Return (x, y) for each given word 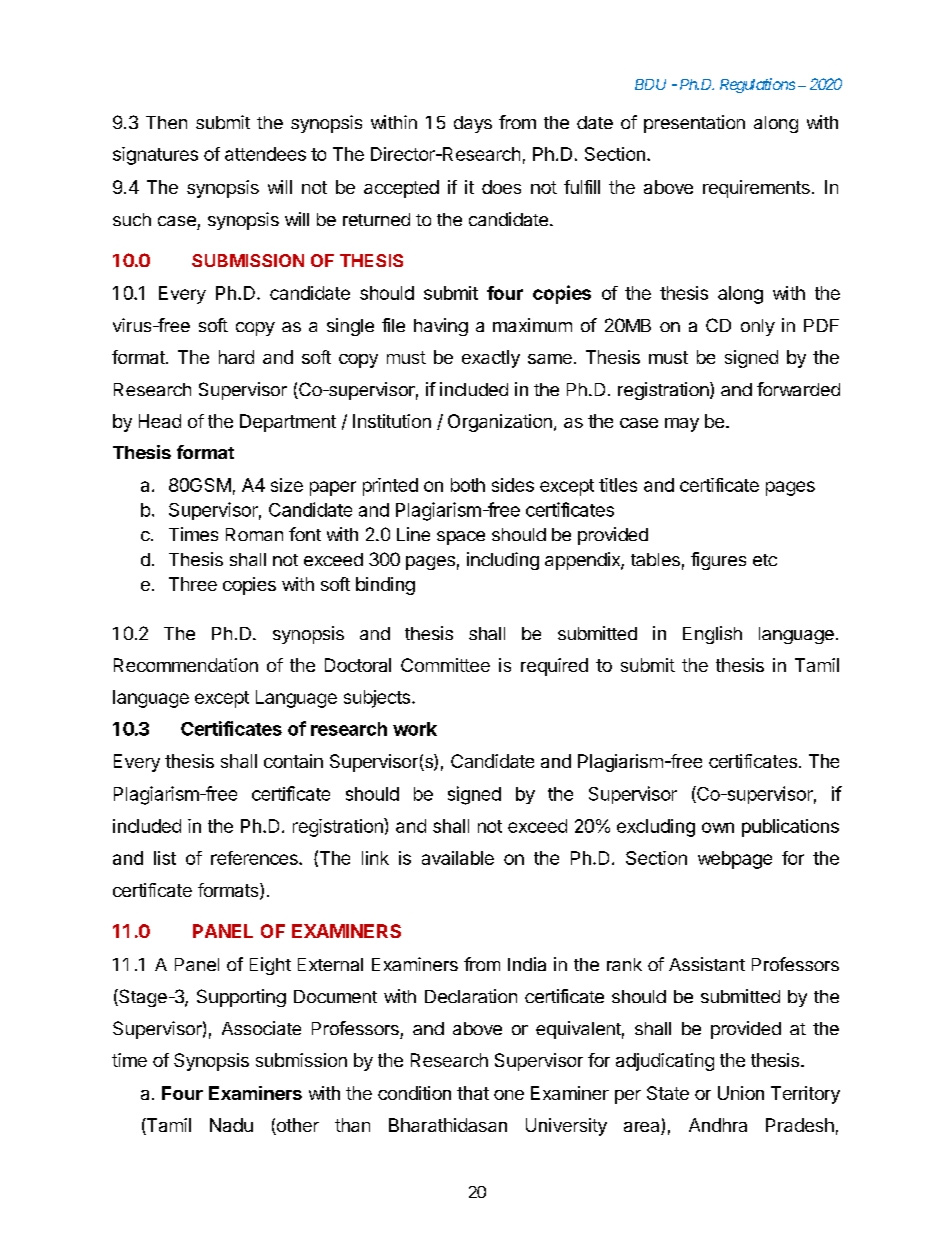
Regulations (757, 85)
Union (741, 1093)
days (473, 124)
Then (166, 122)
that (473, 1093)
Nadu (231, 1125)
